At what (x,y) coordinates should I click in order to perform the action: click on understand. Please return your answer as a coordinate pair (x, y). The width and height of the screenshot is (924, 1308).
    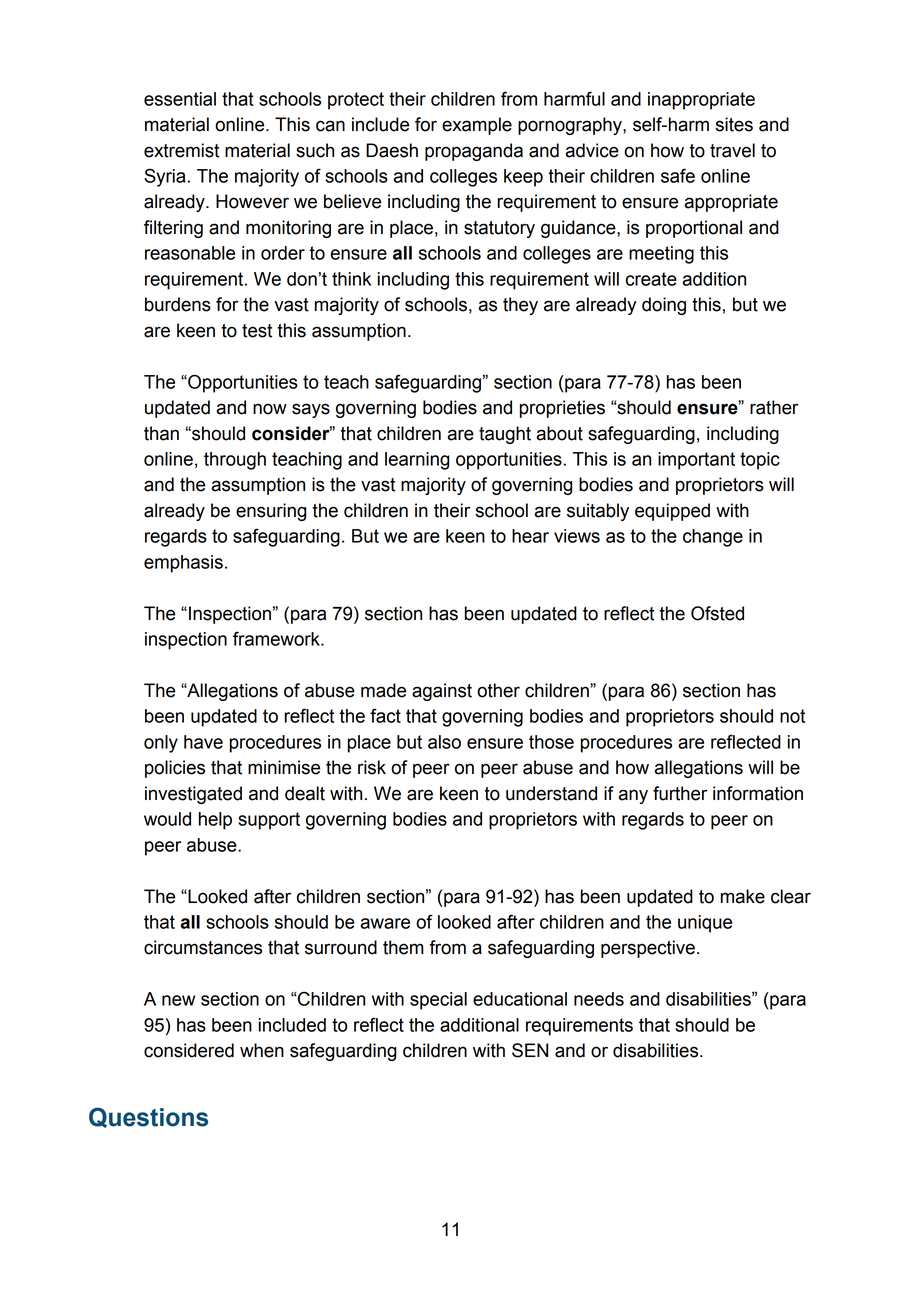
    Looking at the image, I should click on (551, 793).
